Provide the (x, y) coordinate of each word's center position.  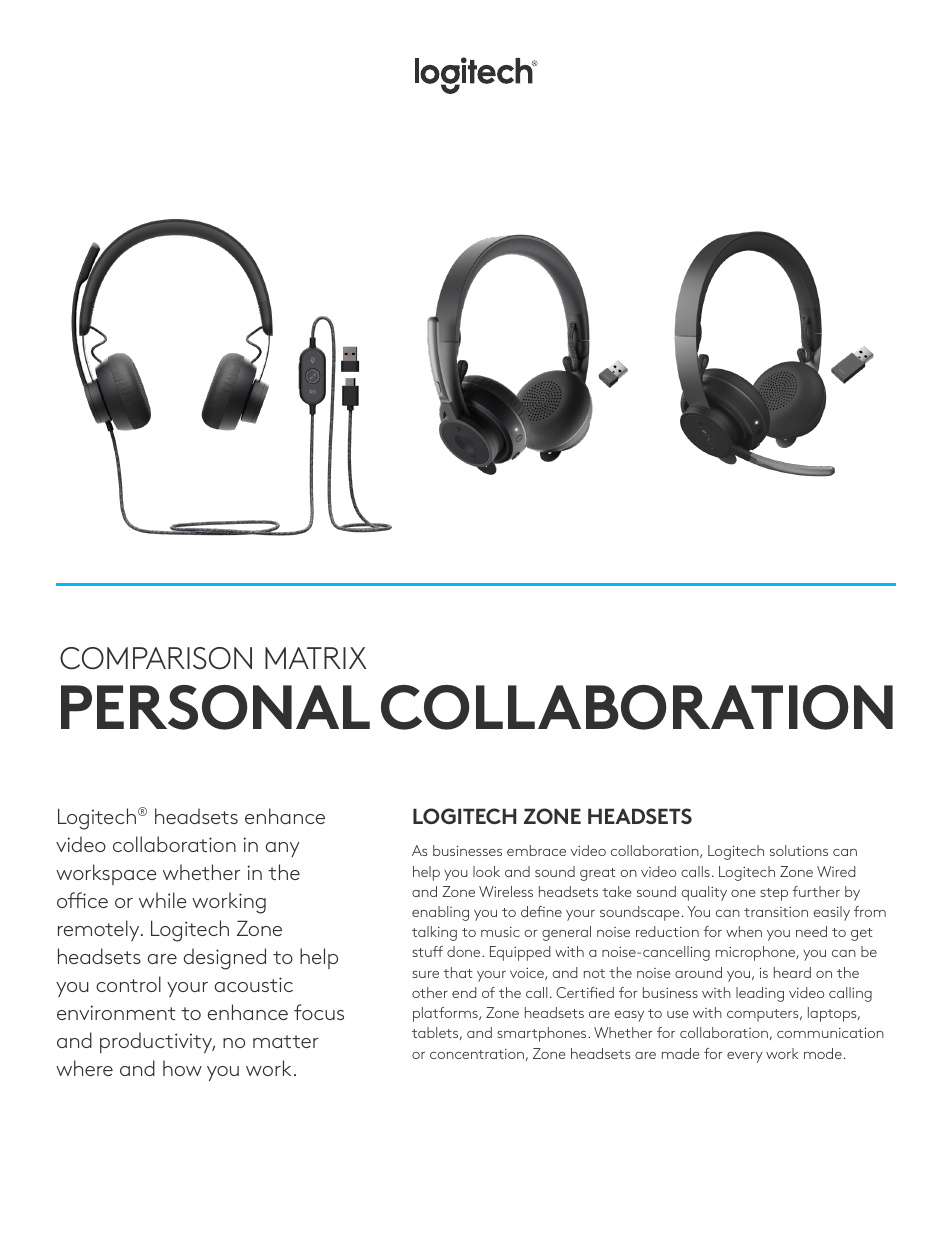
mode (823, 1053)
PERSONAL (215, 707)
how (182, 1068)
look (486, 871)
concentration (477, 1054)
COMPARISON (156, 658)
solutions (799, 850)
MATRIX (316, 658)
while (163, 900)
